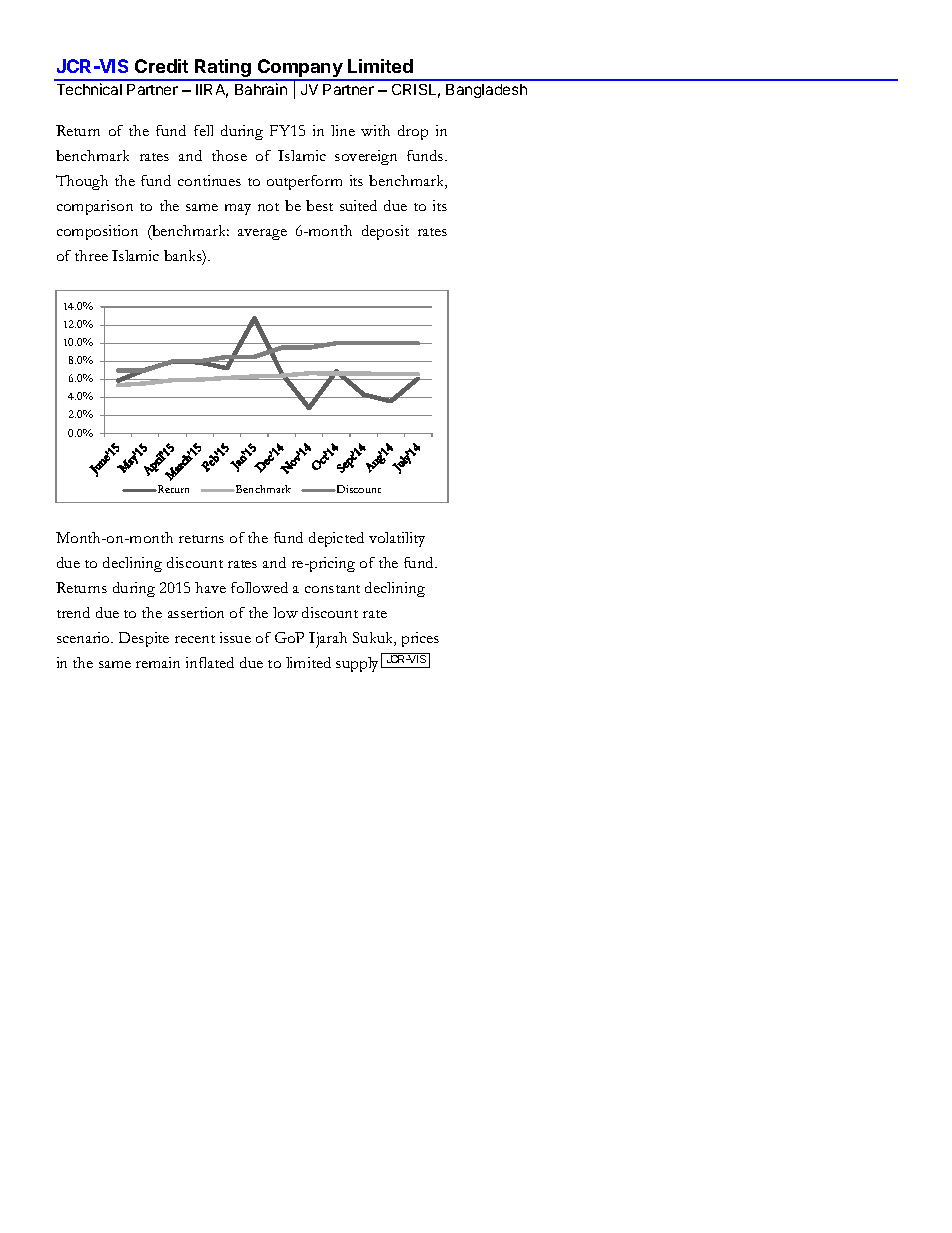 This image has height=1233, width=952. I want to click on Despite, so click(144, 639).
